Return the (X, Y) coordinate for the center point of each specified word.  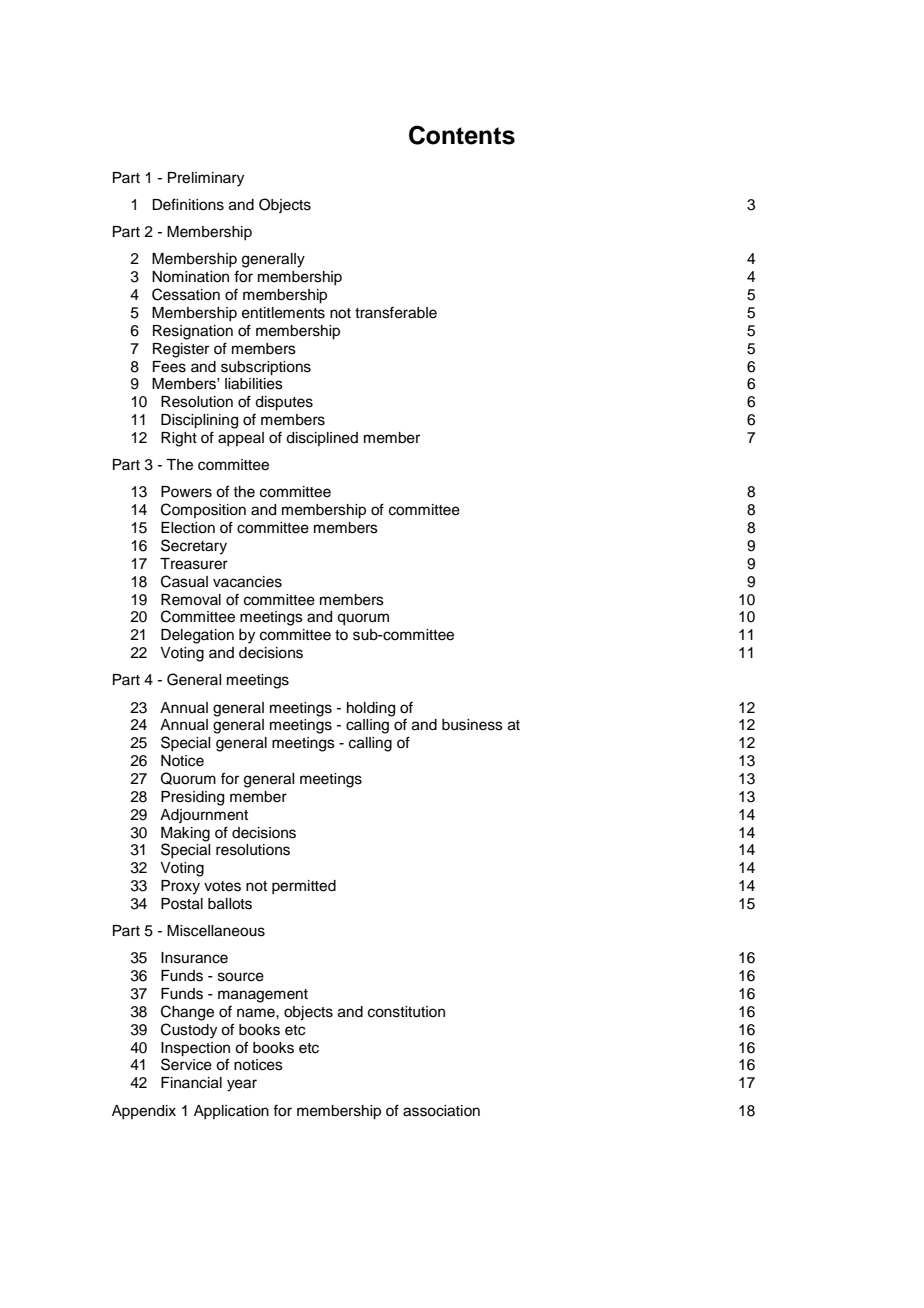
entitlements (283, 313)
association (441, 1111)
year (242, 1085)
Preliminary (206, 179)
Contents (462, 135)
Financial (191, 1083)
